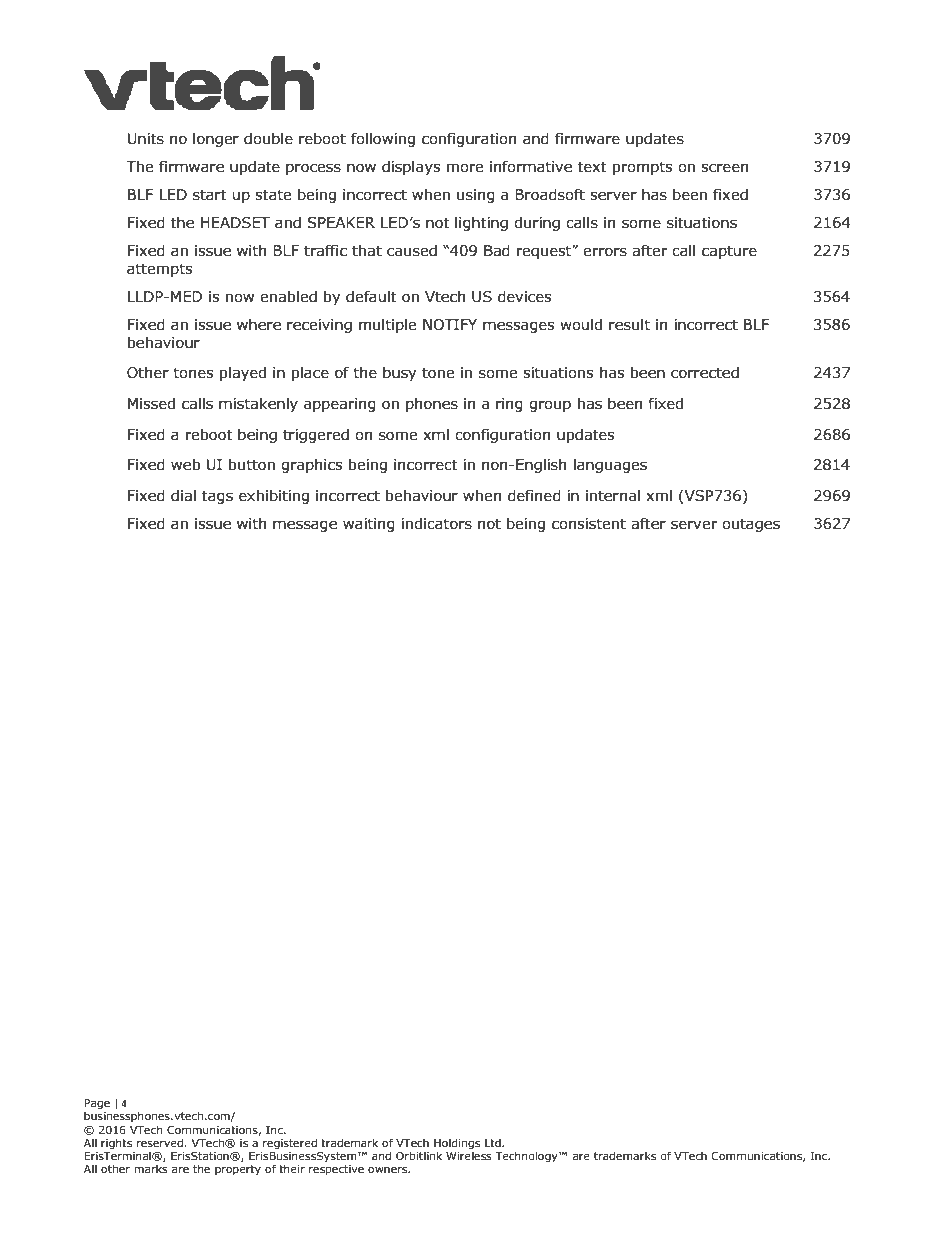 The width and height of the document is (952, 1233). I want to click on Holdings, so click(457, 1145).
